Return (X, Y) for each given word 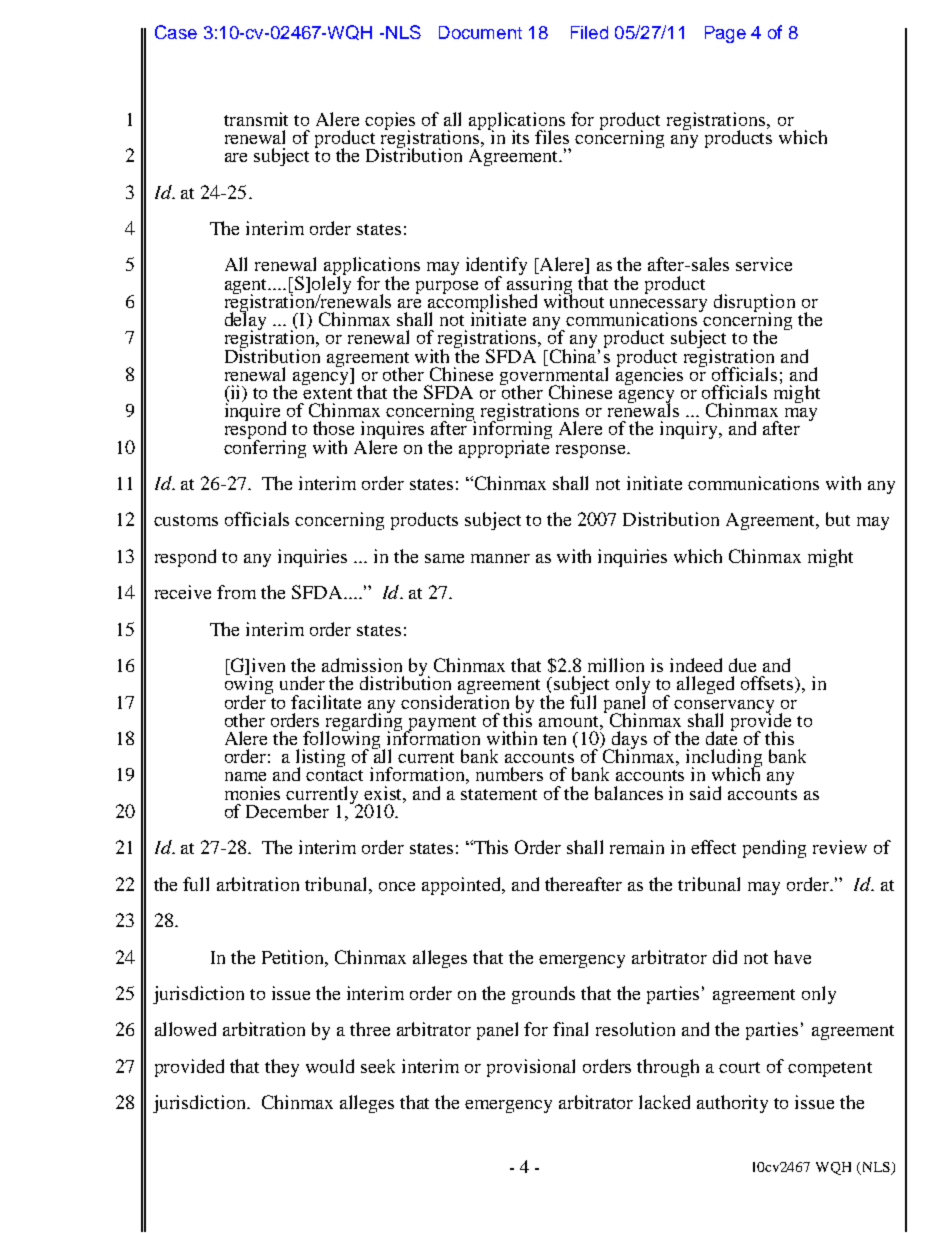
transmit (256, 119)
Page (725, 34)
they (282, 1068)
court (739, 1067)
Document (480, 32)
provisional (531, 1068)
